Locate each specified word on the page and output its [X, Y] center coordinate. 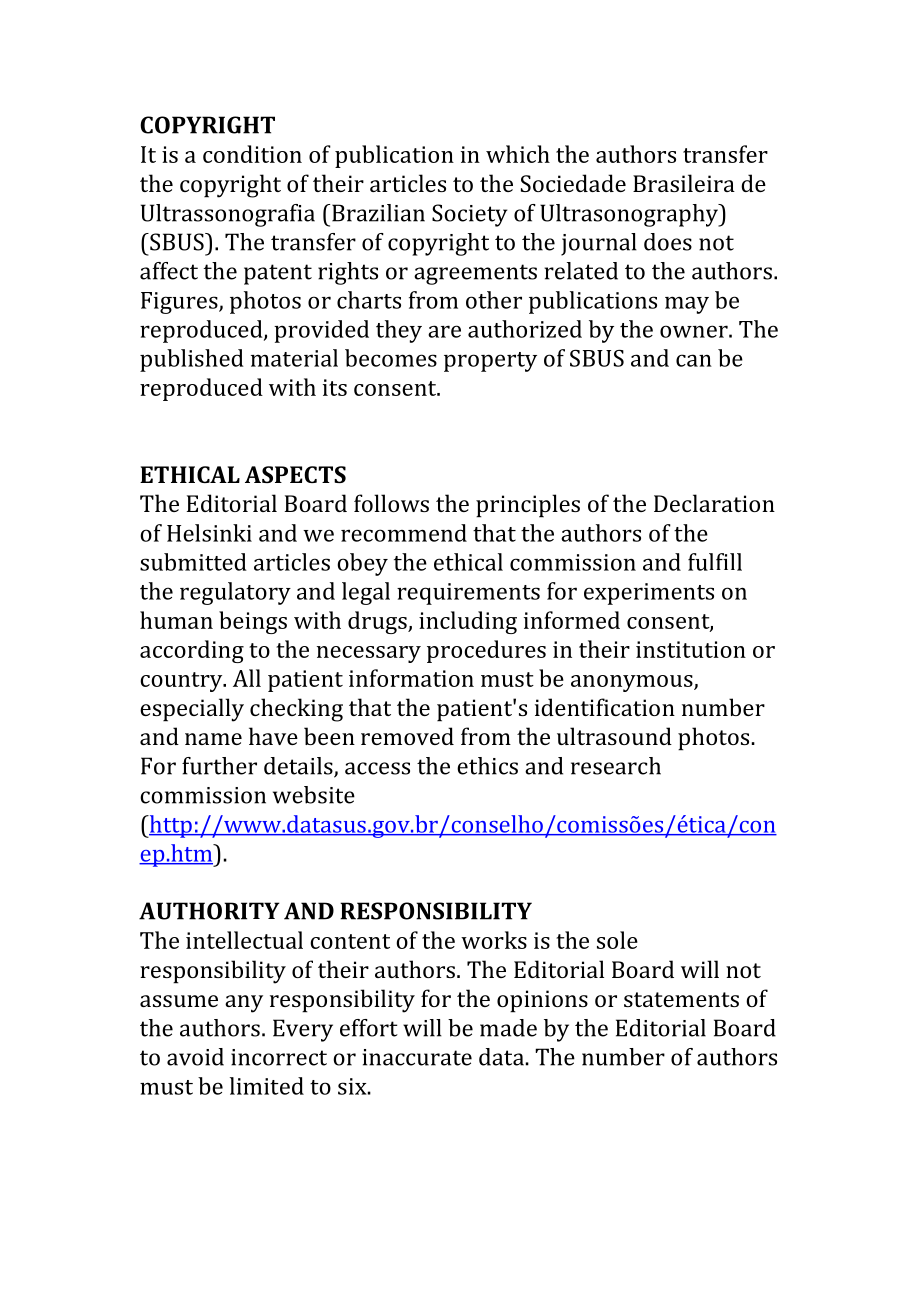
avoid [195, 1057]
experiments [649, 594]
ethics [487, 766]
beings [253, 622]
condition [252, 154]
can [694, 360]
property [490, 362]
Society [469, 215]
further [219, 766]
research [616, 766]
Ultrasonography [630, 215]
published [192, 360]
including [468, 622]
